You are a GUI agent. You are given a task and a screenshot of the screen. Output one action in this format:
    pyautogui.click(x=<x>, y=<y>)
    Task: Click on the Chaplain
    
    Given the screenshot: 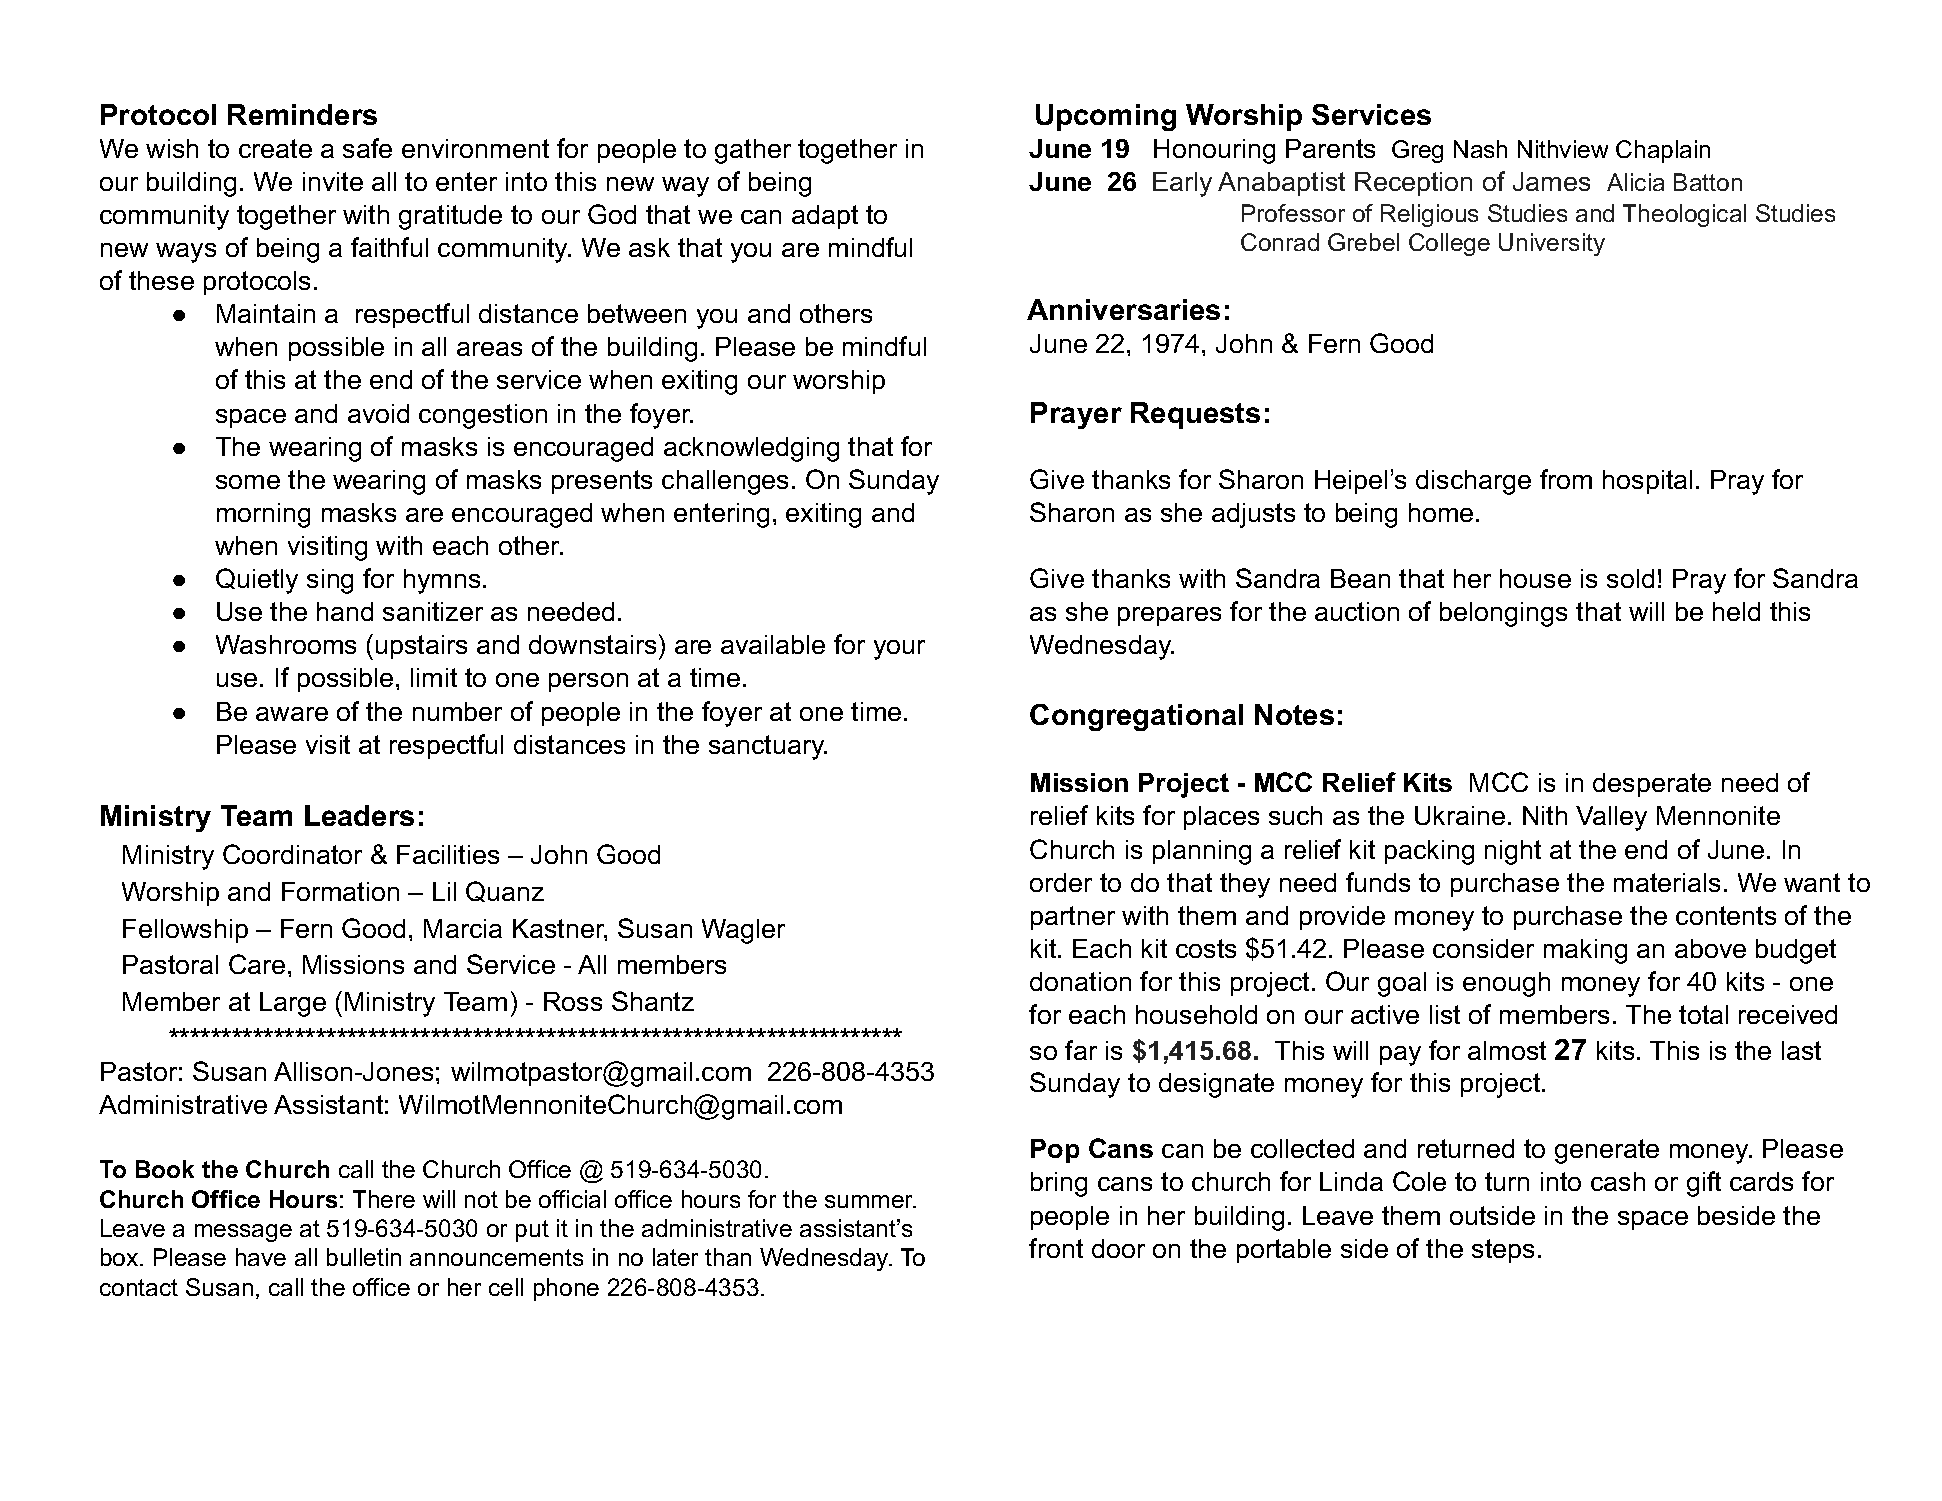 What is the action you would take?
    pyautogui.click(x=1663, y=151)
